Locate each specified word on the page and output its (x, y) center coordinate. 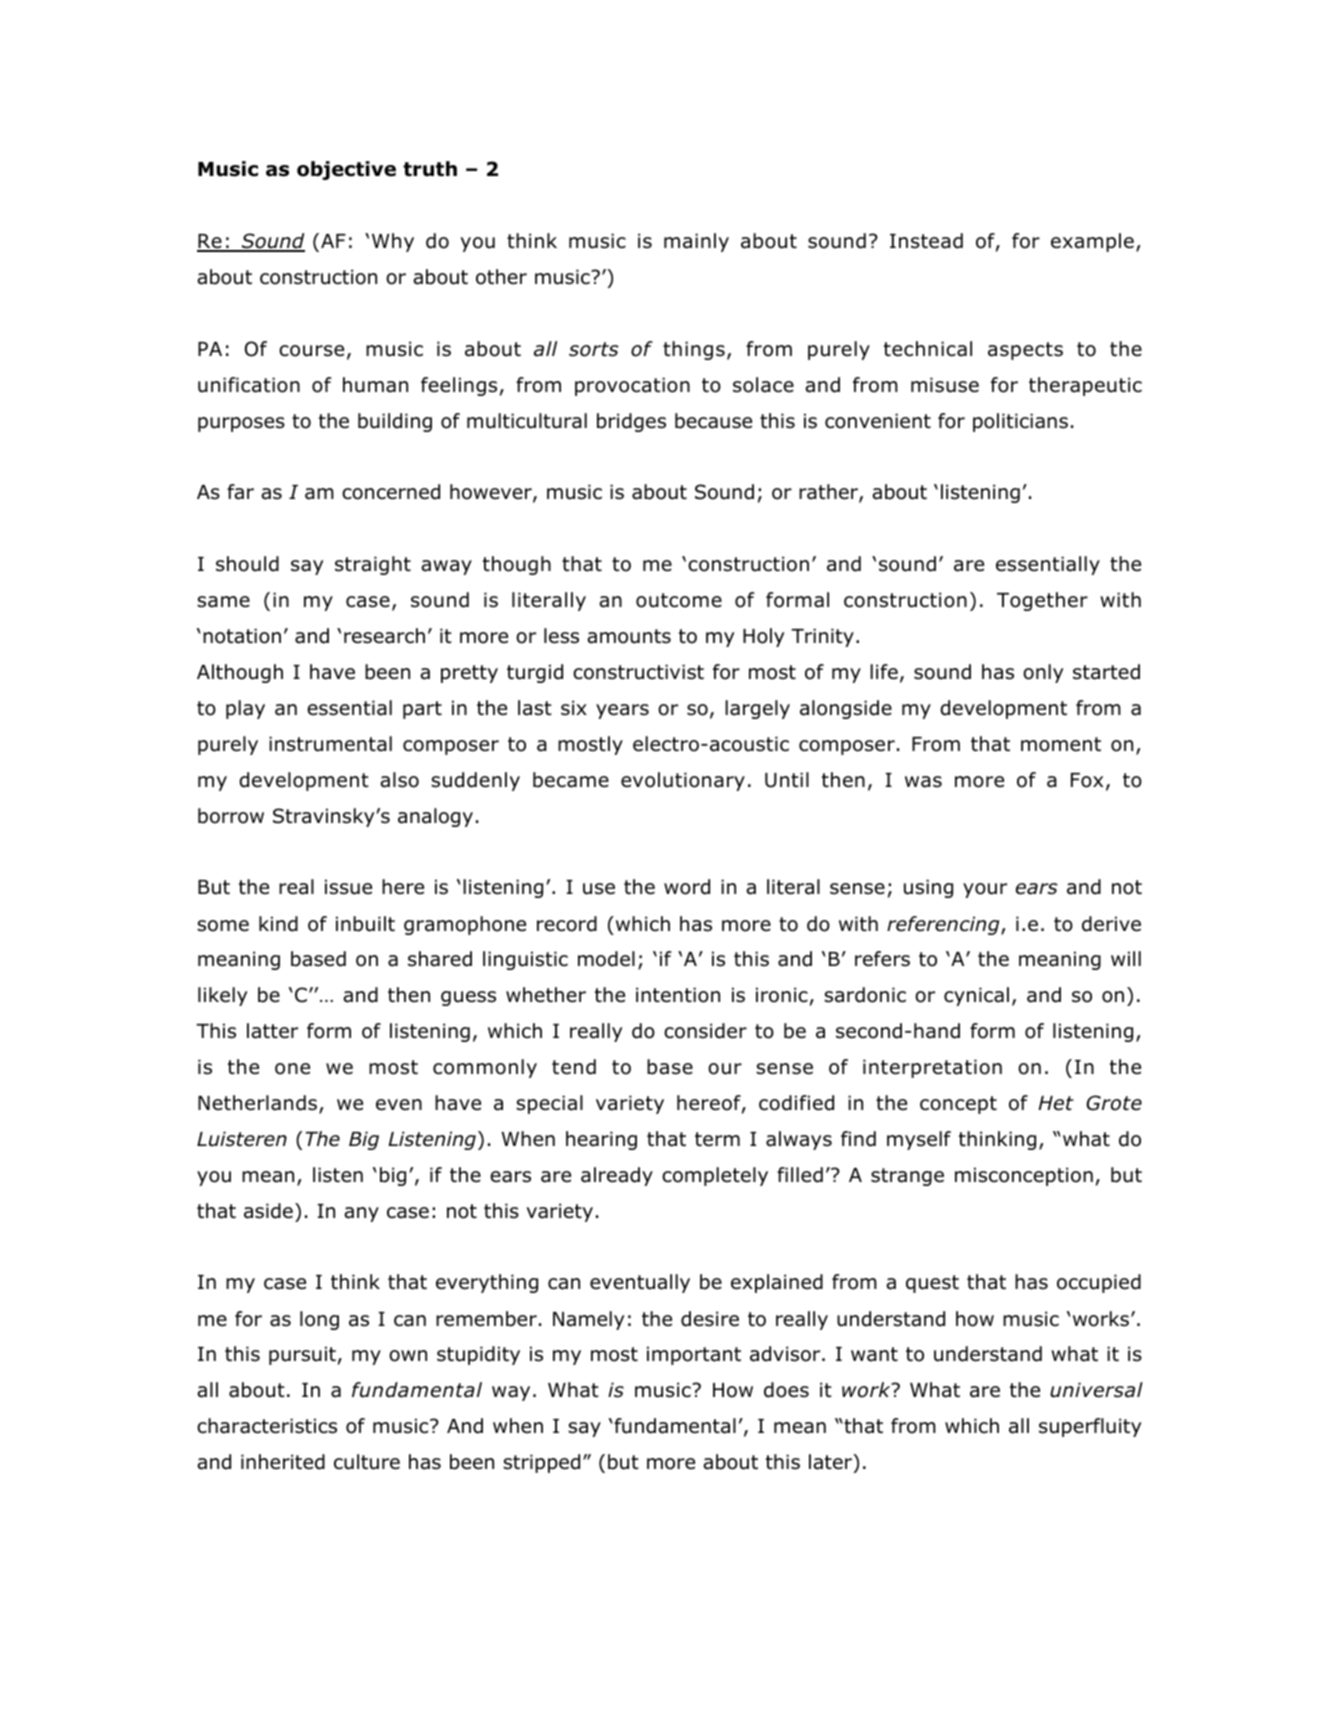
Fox (1087, 780)
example (1092, 242)
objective (346, 170)
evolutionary (683, 781)
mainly (696, 242)
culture (367, 1462)
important (694, 1355)
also (399, 780)
